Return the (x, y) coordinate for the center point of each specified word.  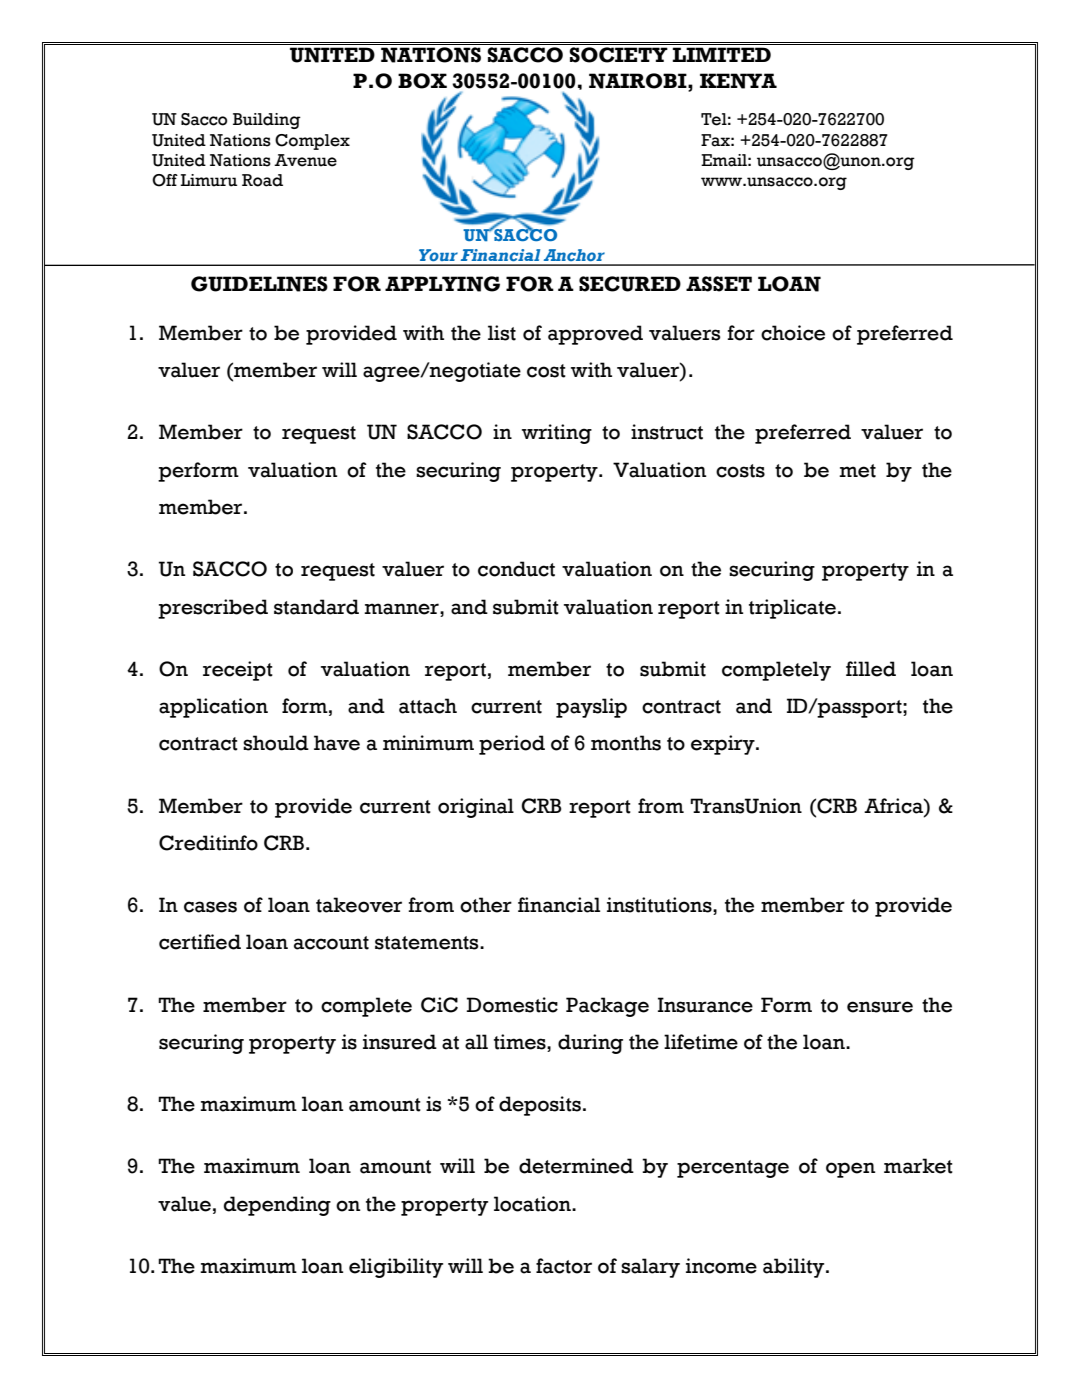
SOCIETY (618, 55)
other (486, 905)
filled (871, 669)
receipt (238, 671)
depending (277, 1206)
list (502, 333)
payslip (591, 708)
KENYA (738, 81)
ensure (880, 1007)
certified (200, 942)
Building (267, 121)
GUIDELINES (259, 284)
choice (793, 333)
